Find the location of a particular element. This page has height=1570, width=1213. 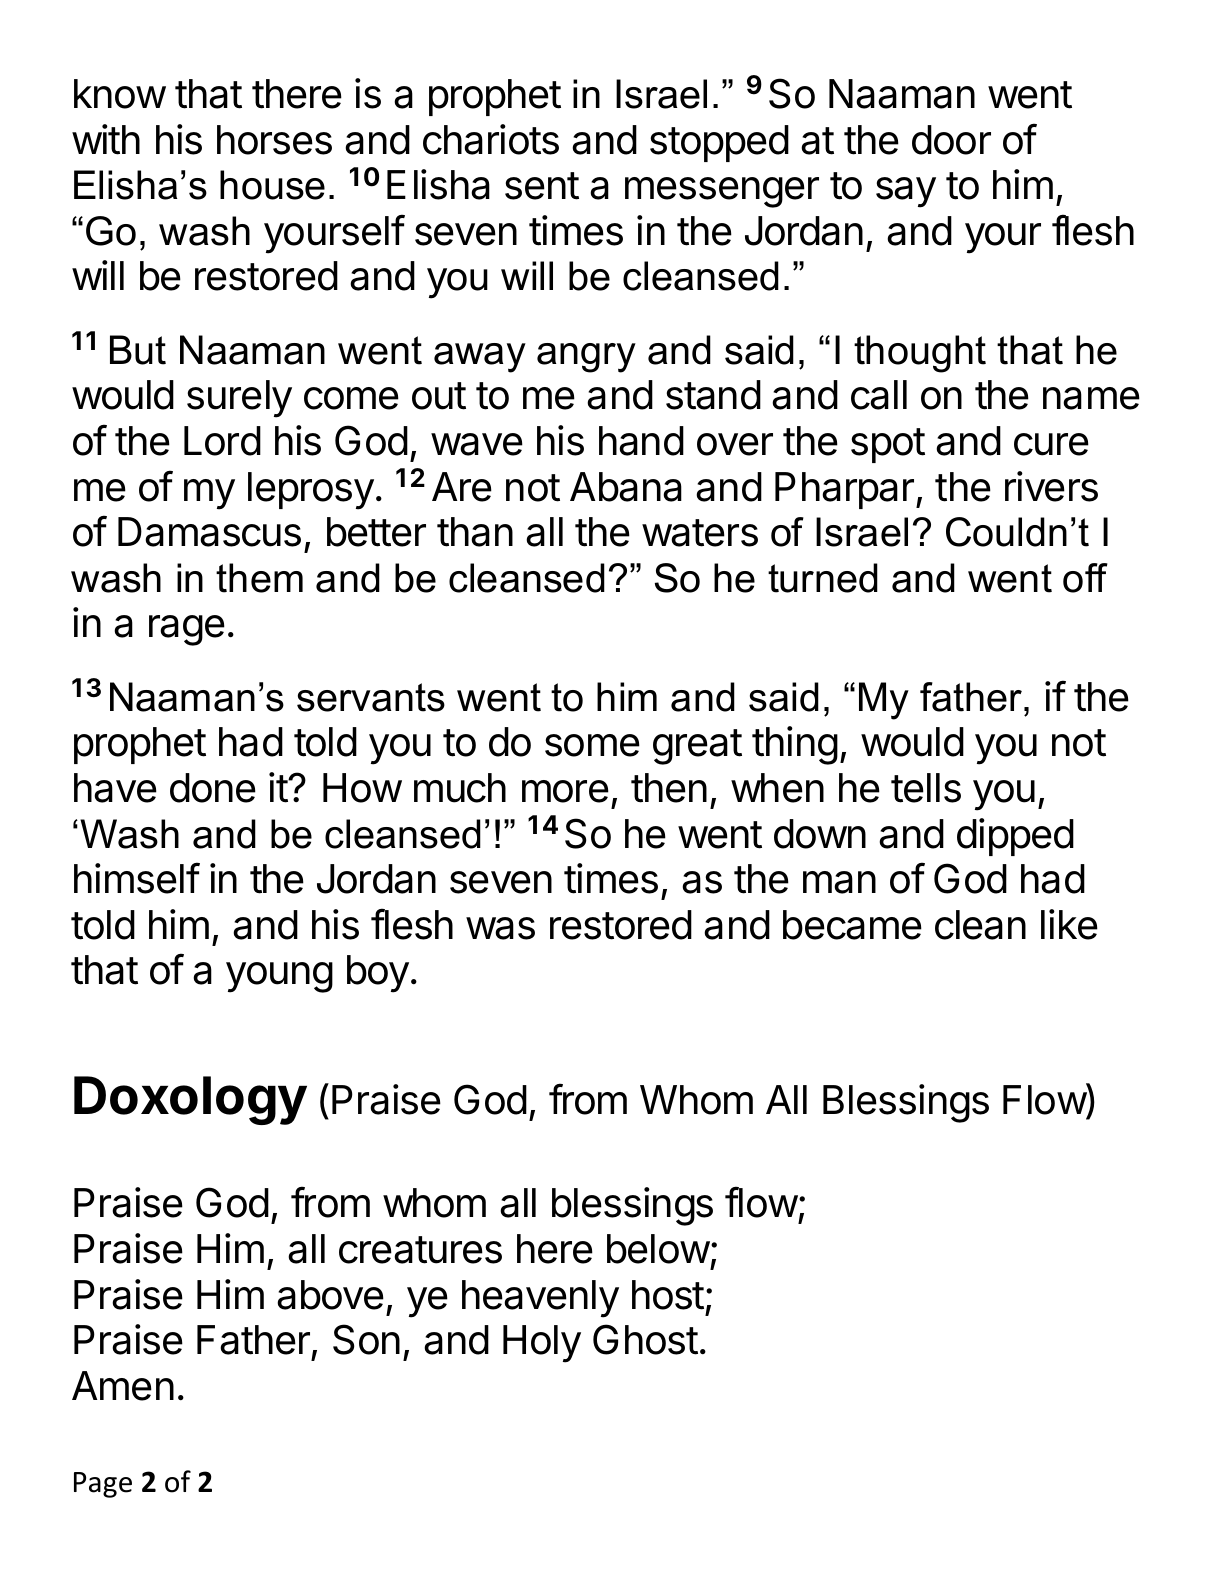

Holy is located at coordinates (542, 1344).
